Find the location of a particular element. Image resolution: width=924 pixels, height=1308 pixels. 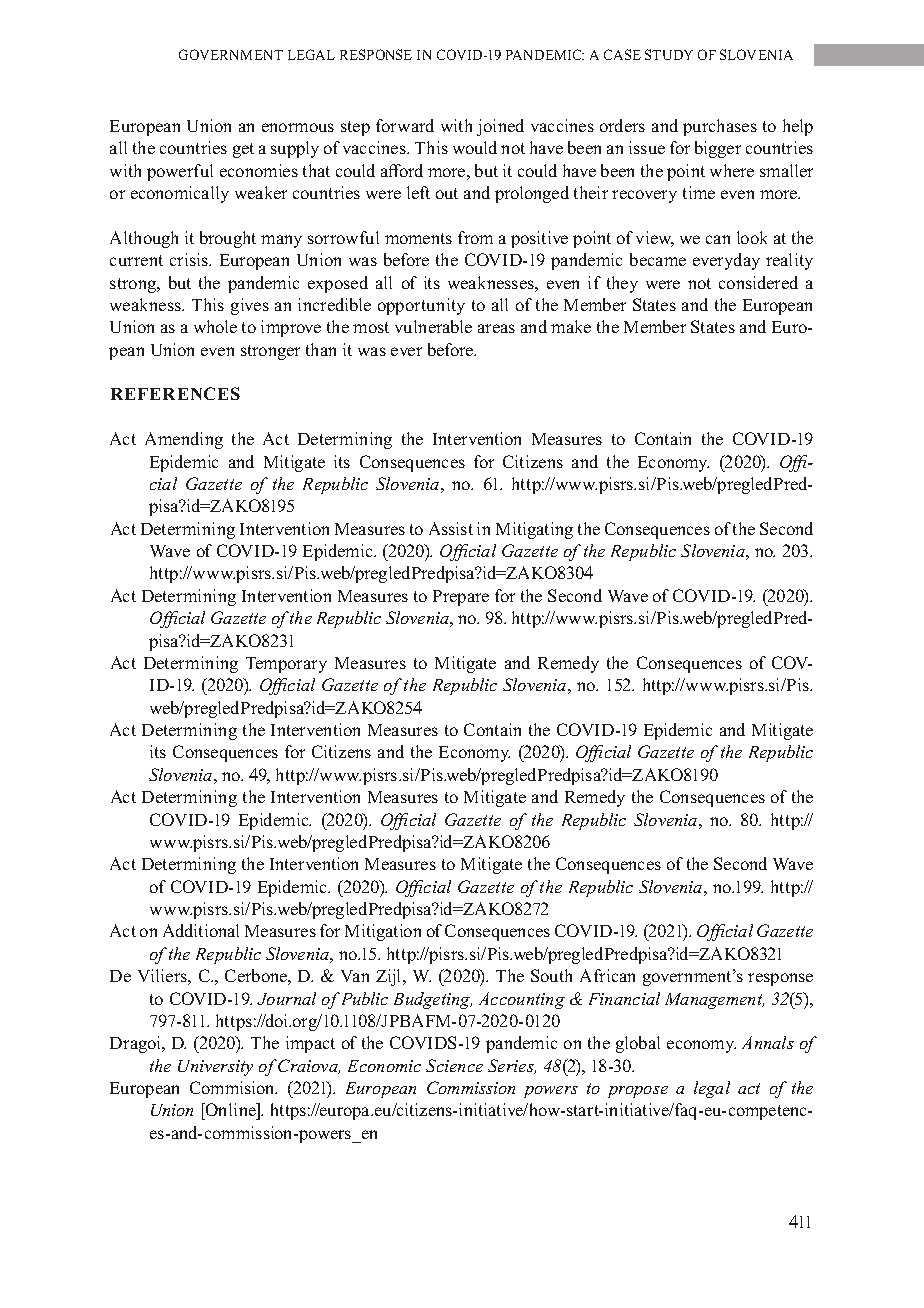

University is located at coordinates (215, 1068).
